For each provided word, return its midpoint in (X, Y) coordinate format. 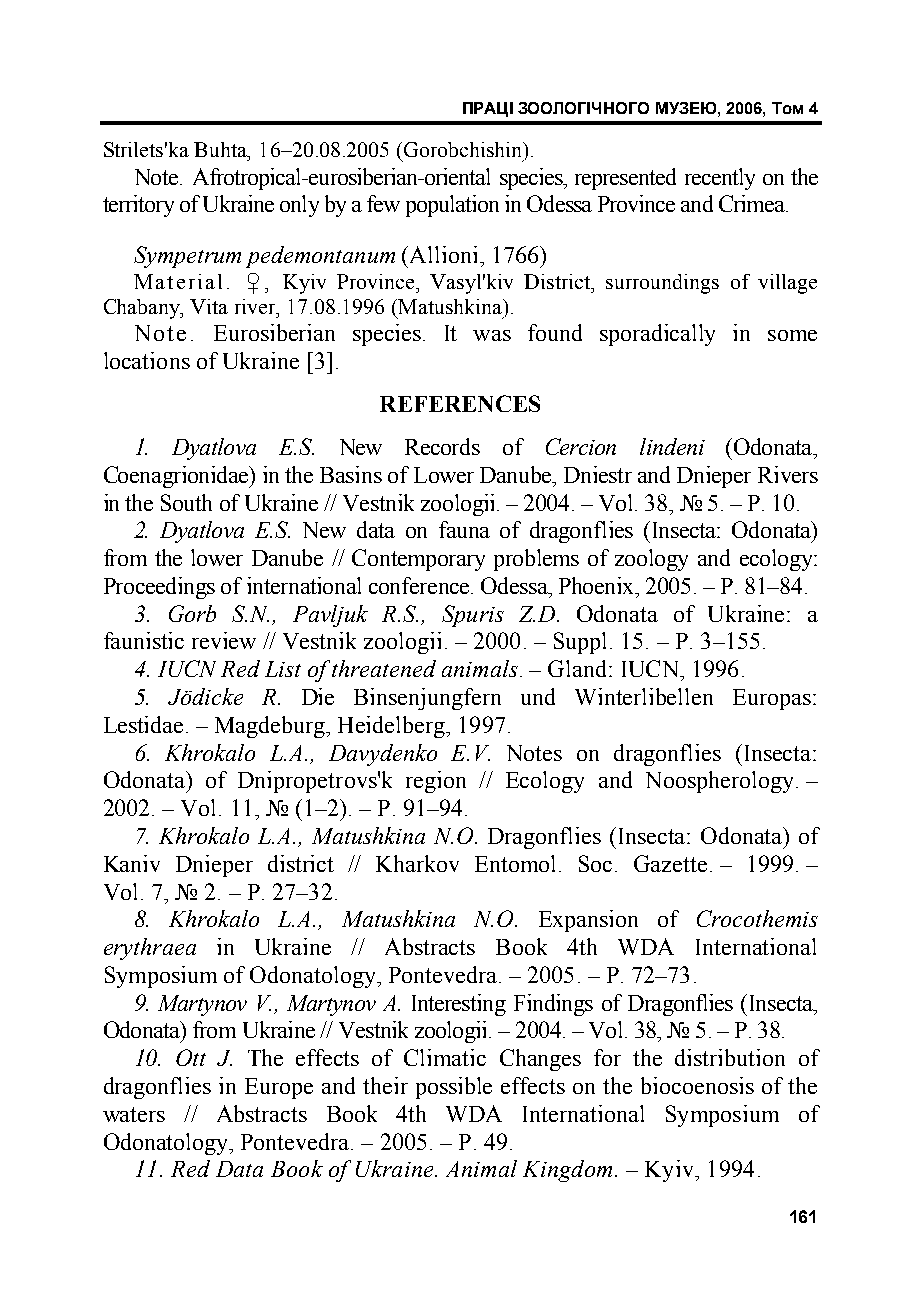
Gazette (670, 863)
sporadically (657, 335)
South (186, 502)
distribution (730, 1057)
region (436, 782)
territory (138, 206)
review (224, 640)
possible (454, 1088)
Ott (191, 1057)
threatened (384, 668)
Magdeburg (271, 727)
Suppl (580, 643)
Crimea (753, 203)
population (452, 206)
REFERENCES (460, 403)
